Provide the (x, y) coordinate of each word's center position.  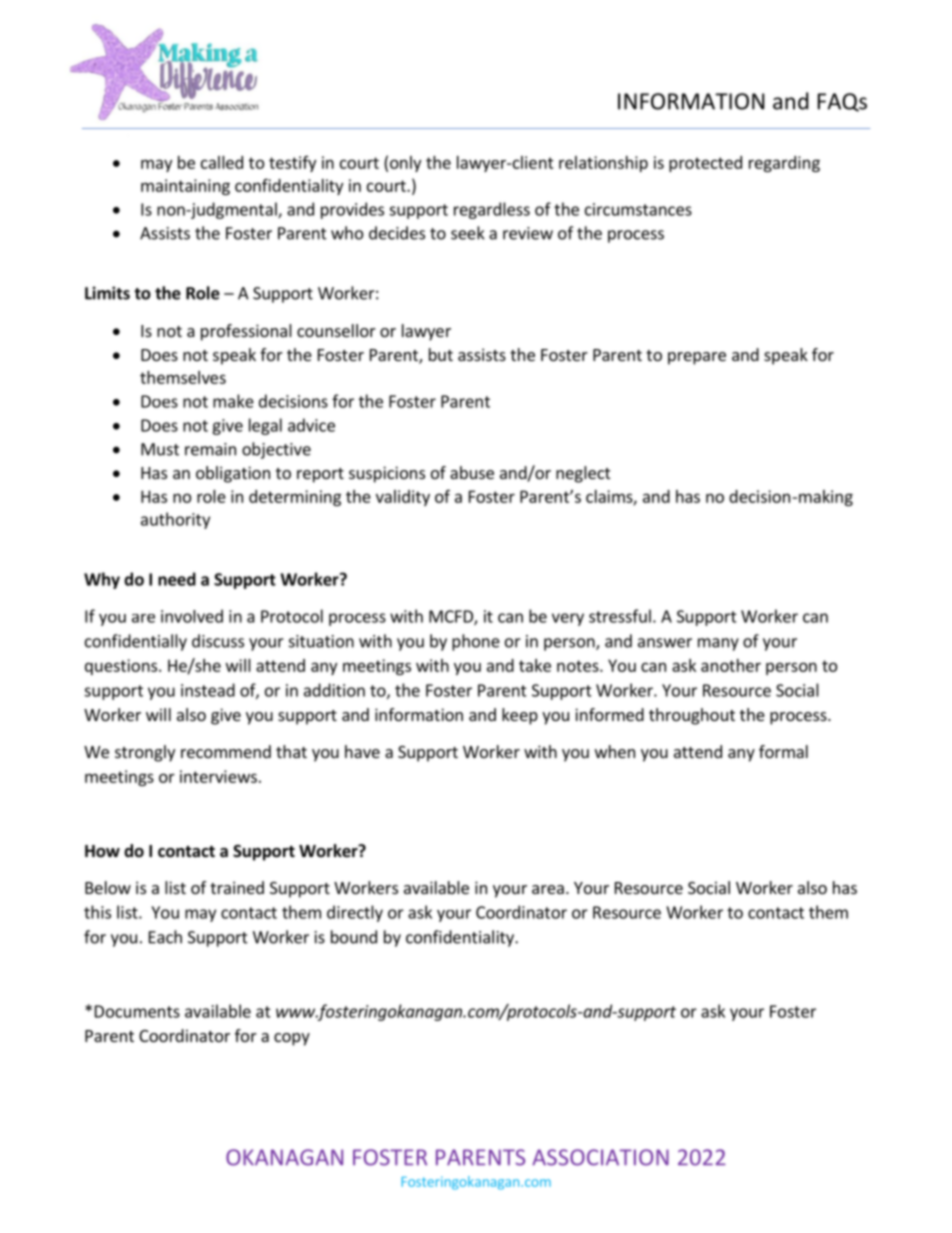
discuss (218, 641)
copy (292, 1039)
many (718, 644)
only (405, 164)
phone (476, 642)
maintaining (185, 187)
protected (705, 164)
